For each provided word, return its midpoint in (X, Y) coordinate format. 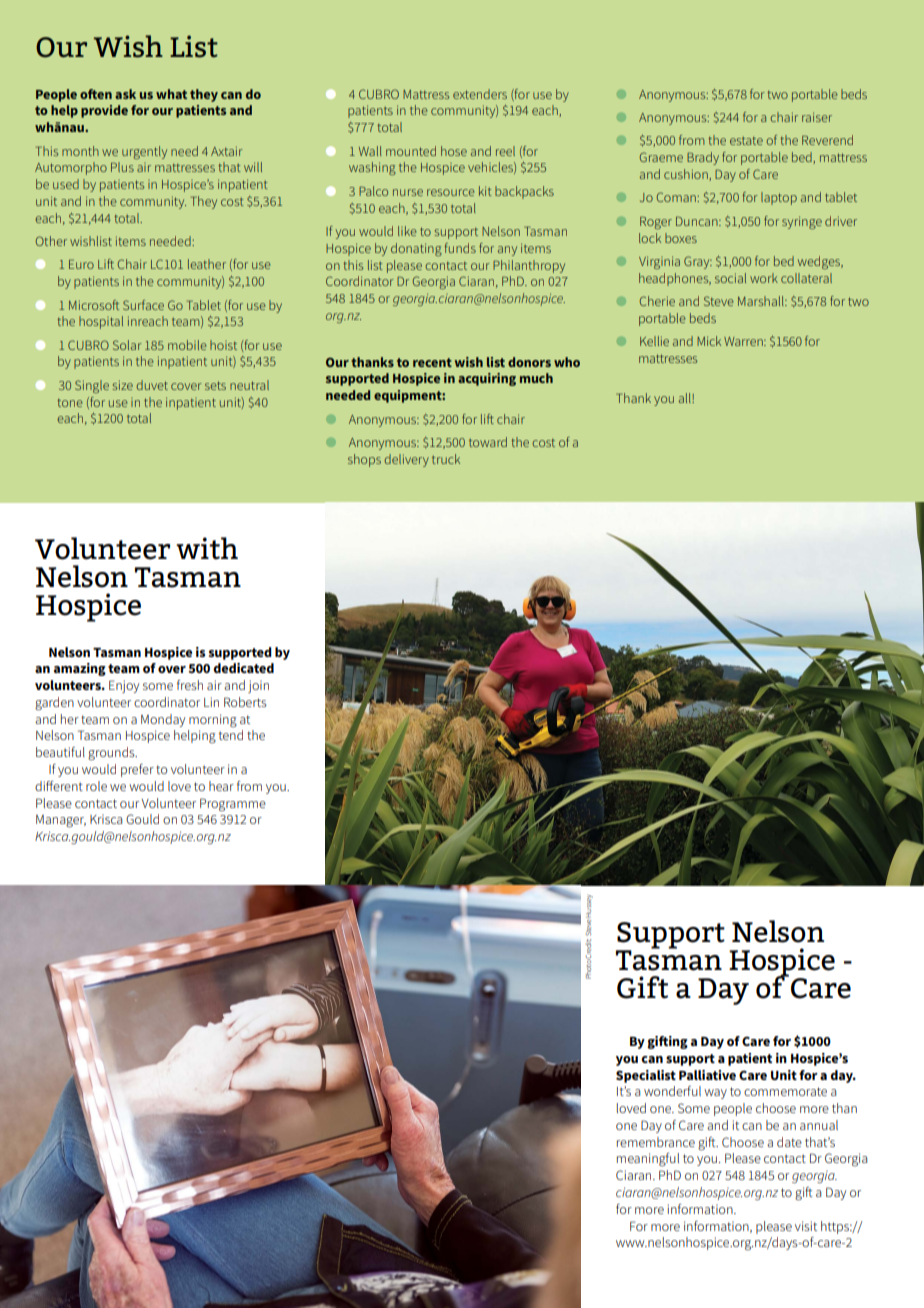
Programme (233, 805)
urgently (144, 152)
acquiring (487, 379)
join (258, 686)
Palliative (707, 1075)
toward (488, 442)
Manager (61, 821)
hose (454, 151)
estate (746, 140)
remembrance (656, 1142)
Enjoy (124, 686)
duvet (152, 385)
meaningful (648, 1160)
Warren (744, 341)
